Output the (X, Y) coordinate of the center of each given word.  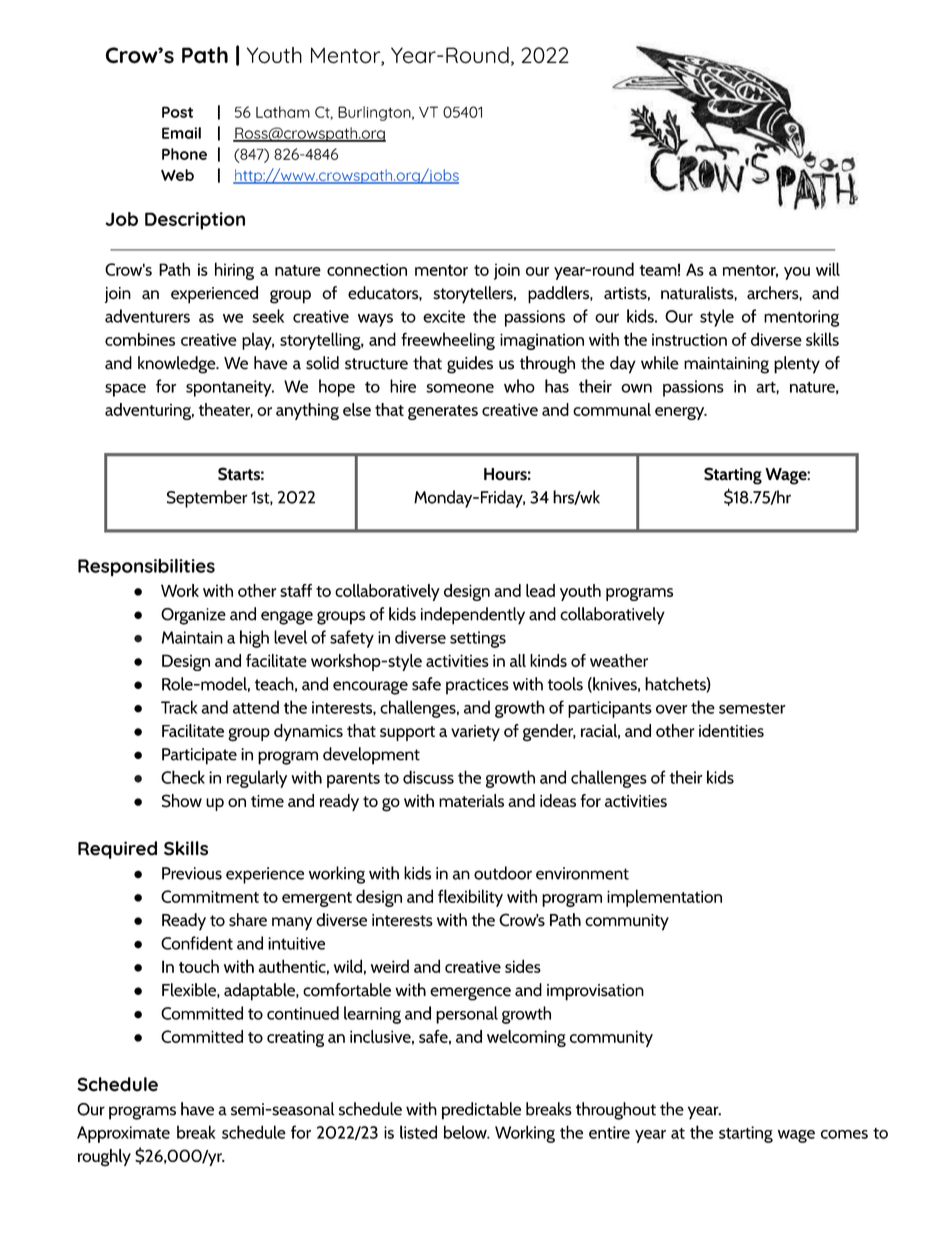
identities (731, 730)
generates (443, 412)
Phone (184, 154)
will (828, 269)
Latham (283, 112)
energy (681, 413)
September (207, 499)
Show (182, 801)
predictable (481, 1111)
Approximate (123, 1134)
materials (471, 800)
